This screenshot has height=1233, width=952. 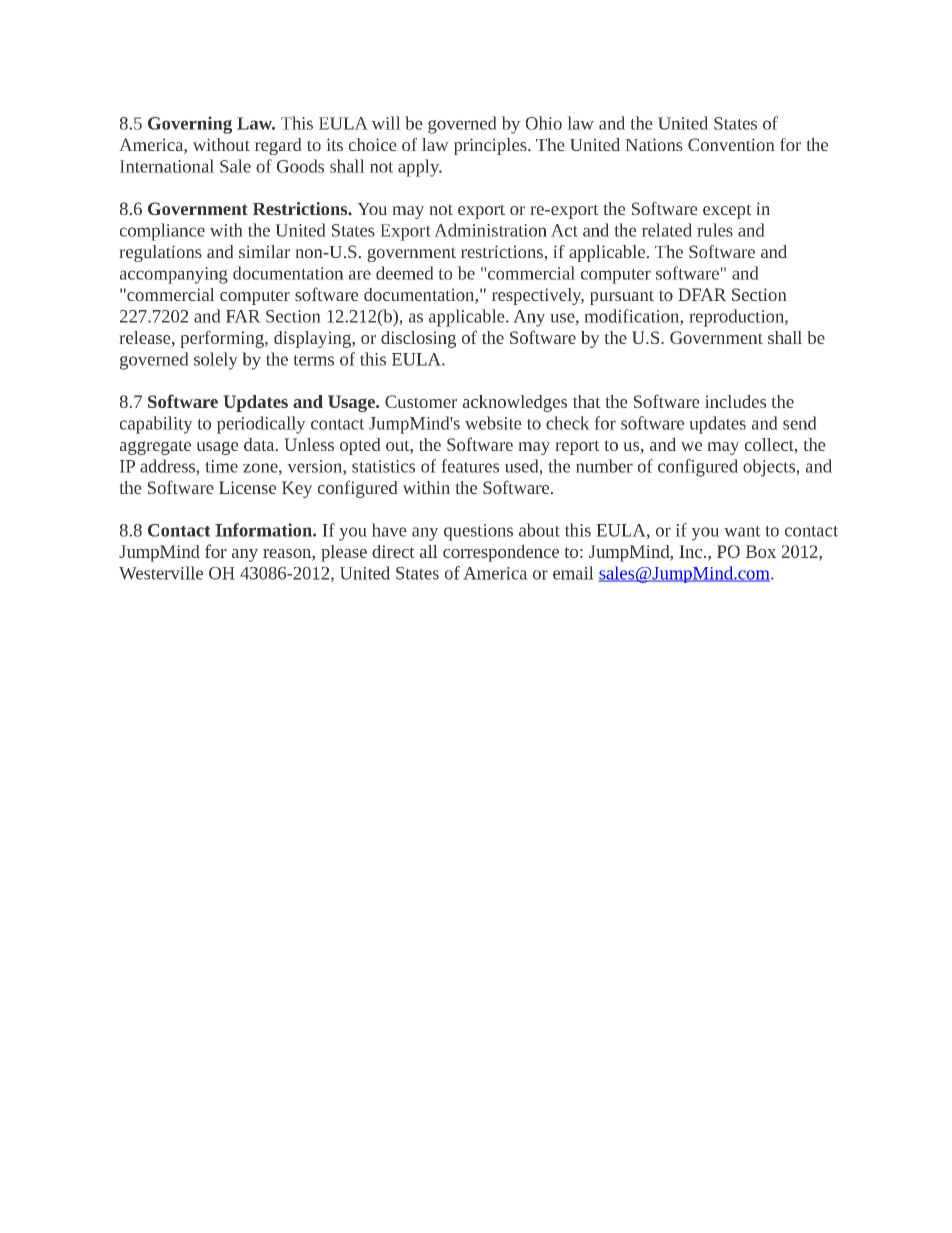 What do you see at coordinates (418, 339) in the screenshot?
I see `disclosing` at bounding box center [418, 339].
